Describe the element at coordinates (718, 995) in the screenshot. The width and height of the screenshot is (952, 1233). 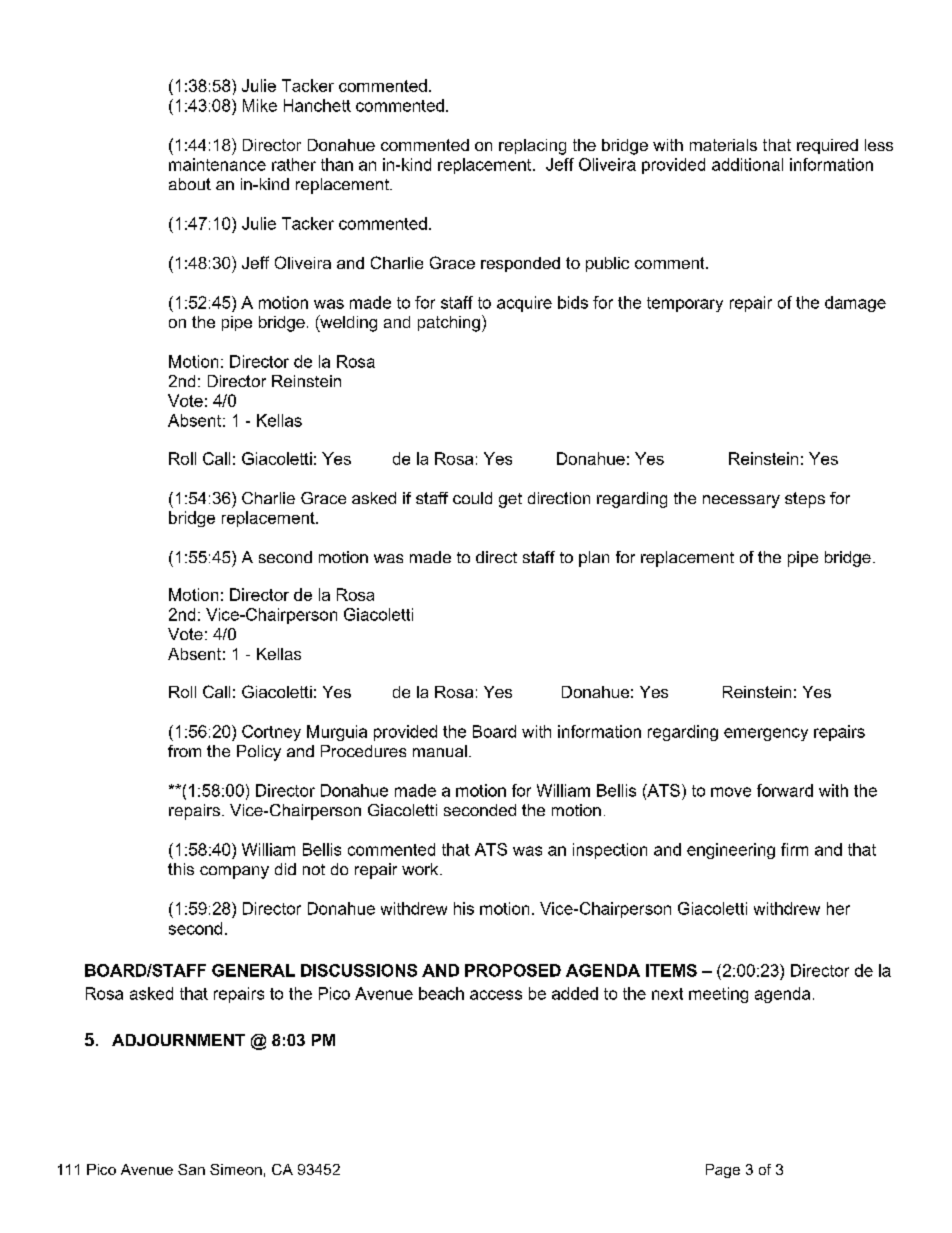
I see `meeting` at that location.
